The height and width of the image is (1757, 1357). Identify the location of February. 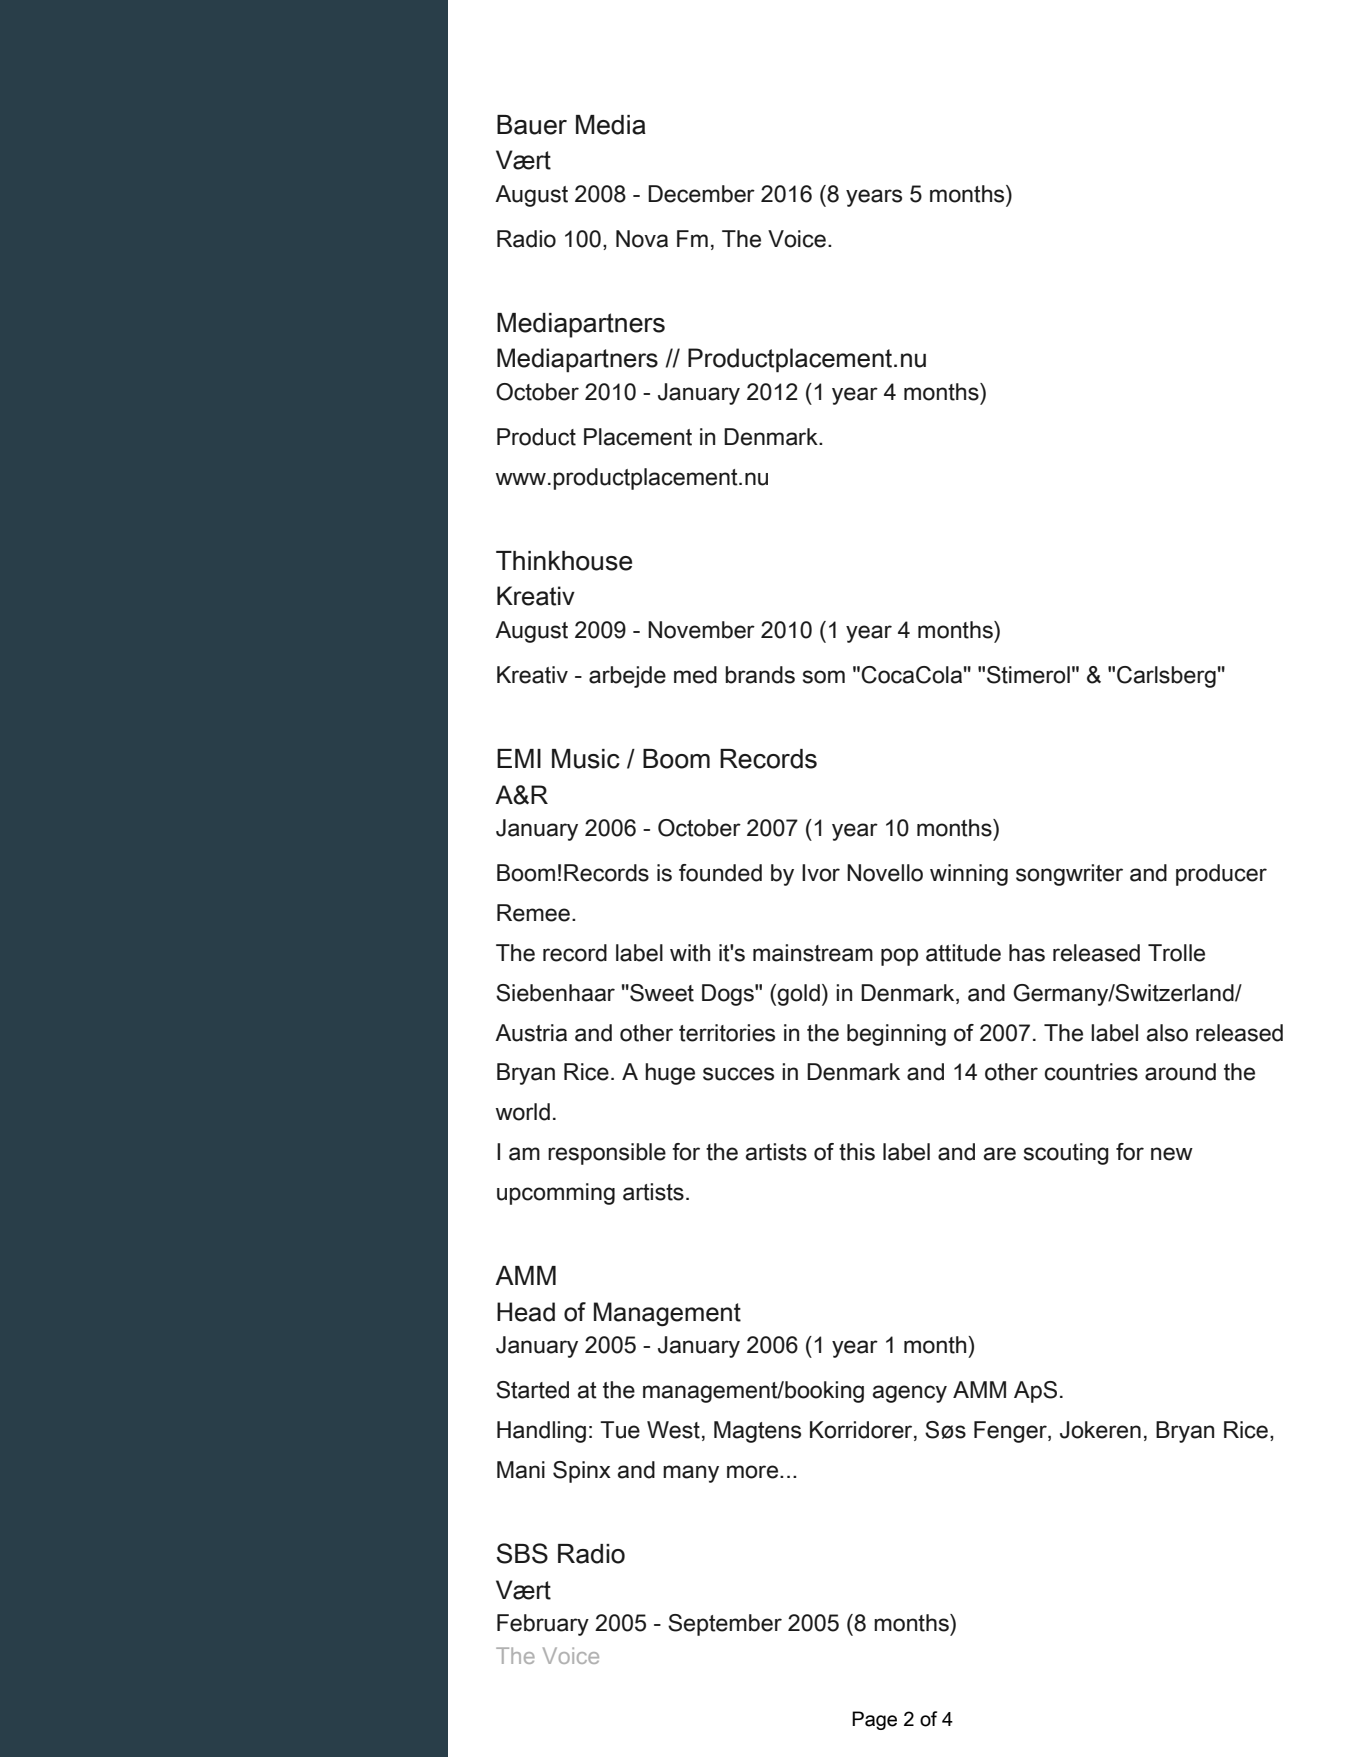
(543, 1625).
